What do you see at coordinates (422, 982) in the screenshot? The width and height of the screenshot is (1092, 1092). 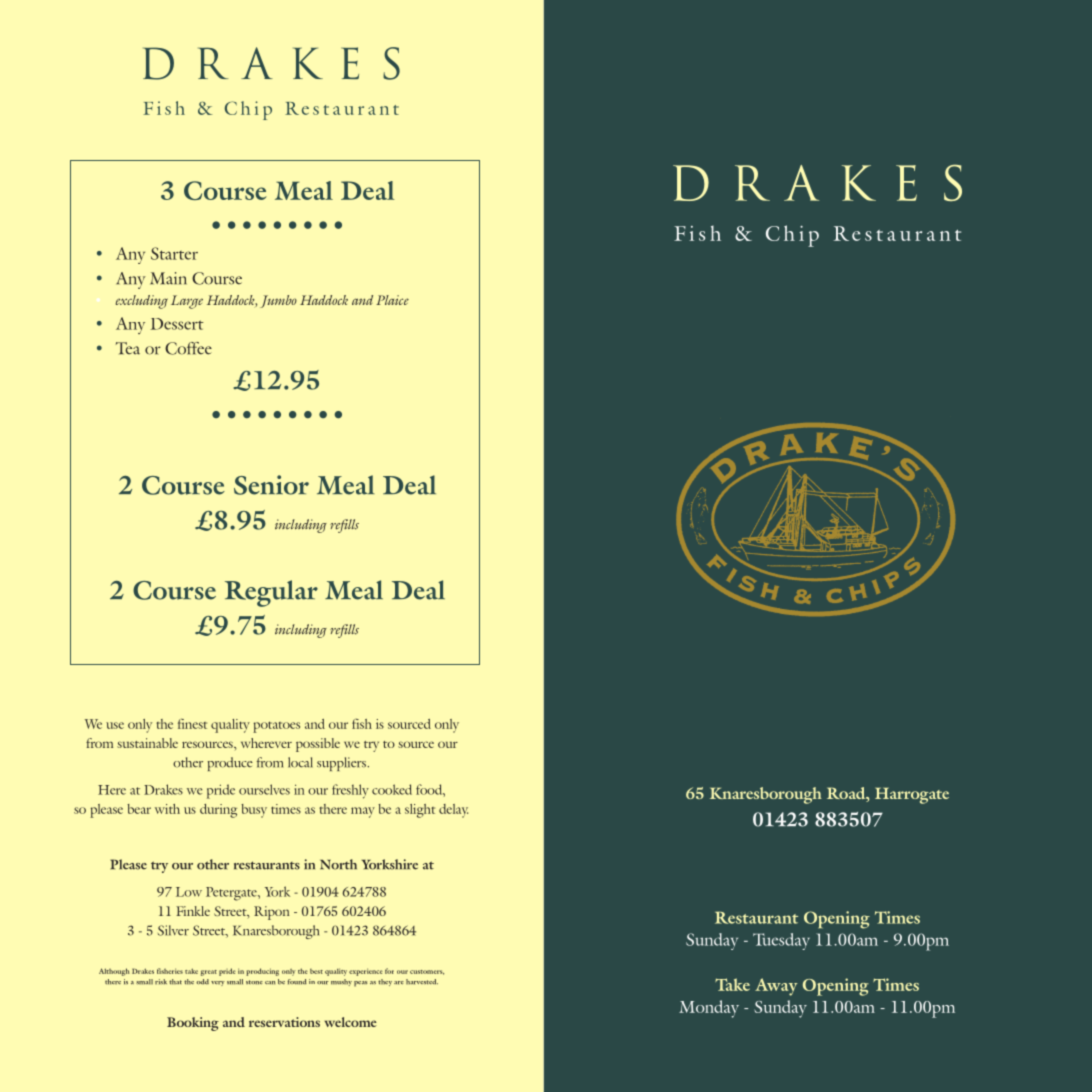 I see `harvested` at bounding box center [422, 982].
